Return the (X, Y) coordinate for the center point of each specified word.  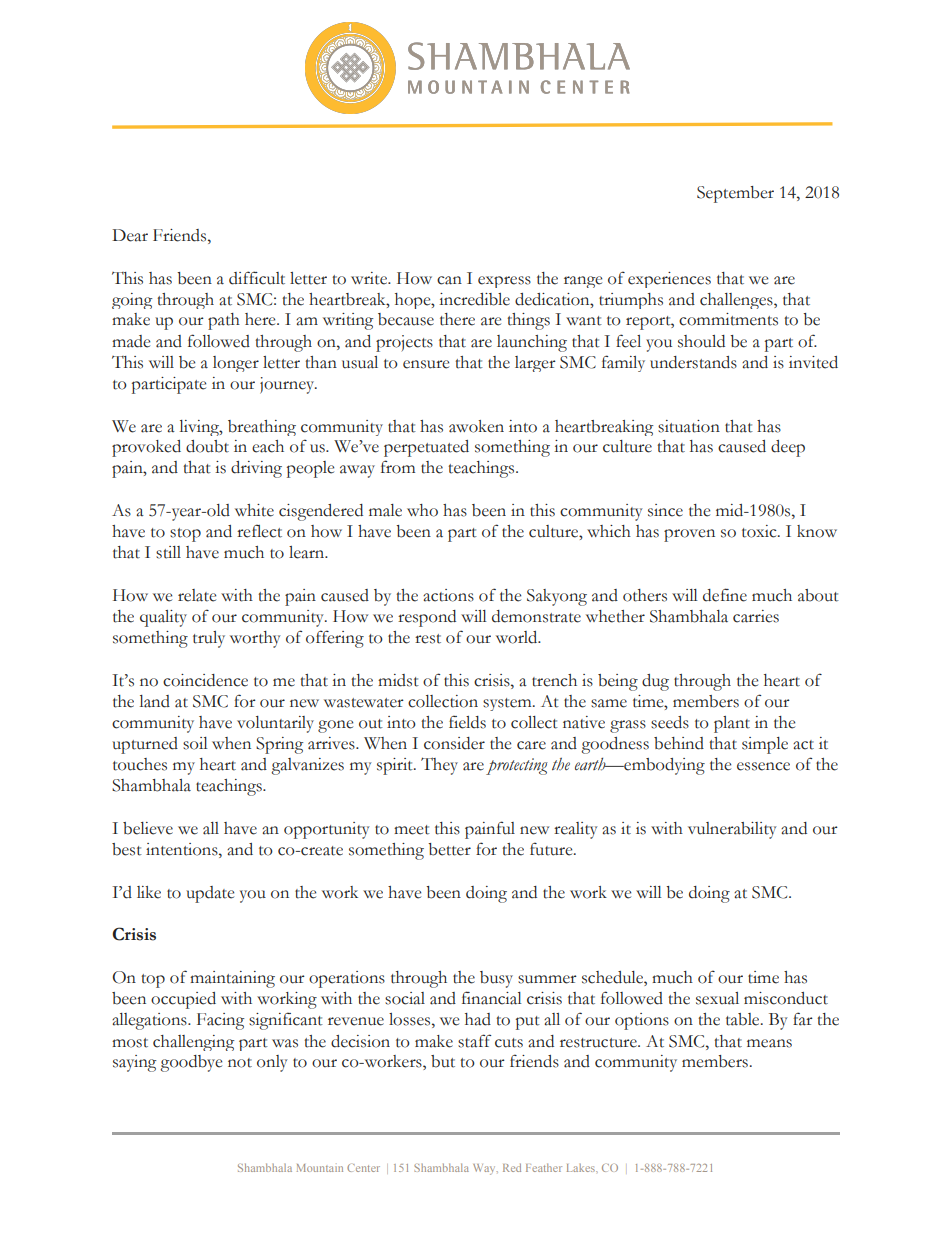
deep (788, 448)
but (443, 1061)
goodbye (191, 1063)
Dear (130, 235)
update (210, 894)
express (504, 282)
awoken (476, 426)
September (735, 194)
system (508, 704)
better (449, 849)
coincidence (205, 680)
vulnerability (732, 830)
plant (732, 724)
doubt (207, 446)
